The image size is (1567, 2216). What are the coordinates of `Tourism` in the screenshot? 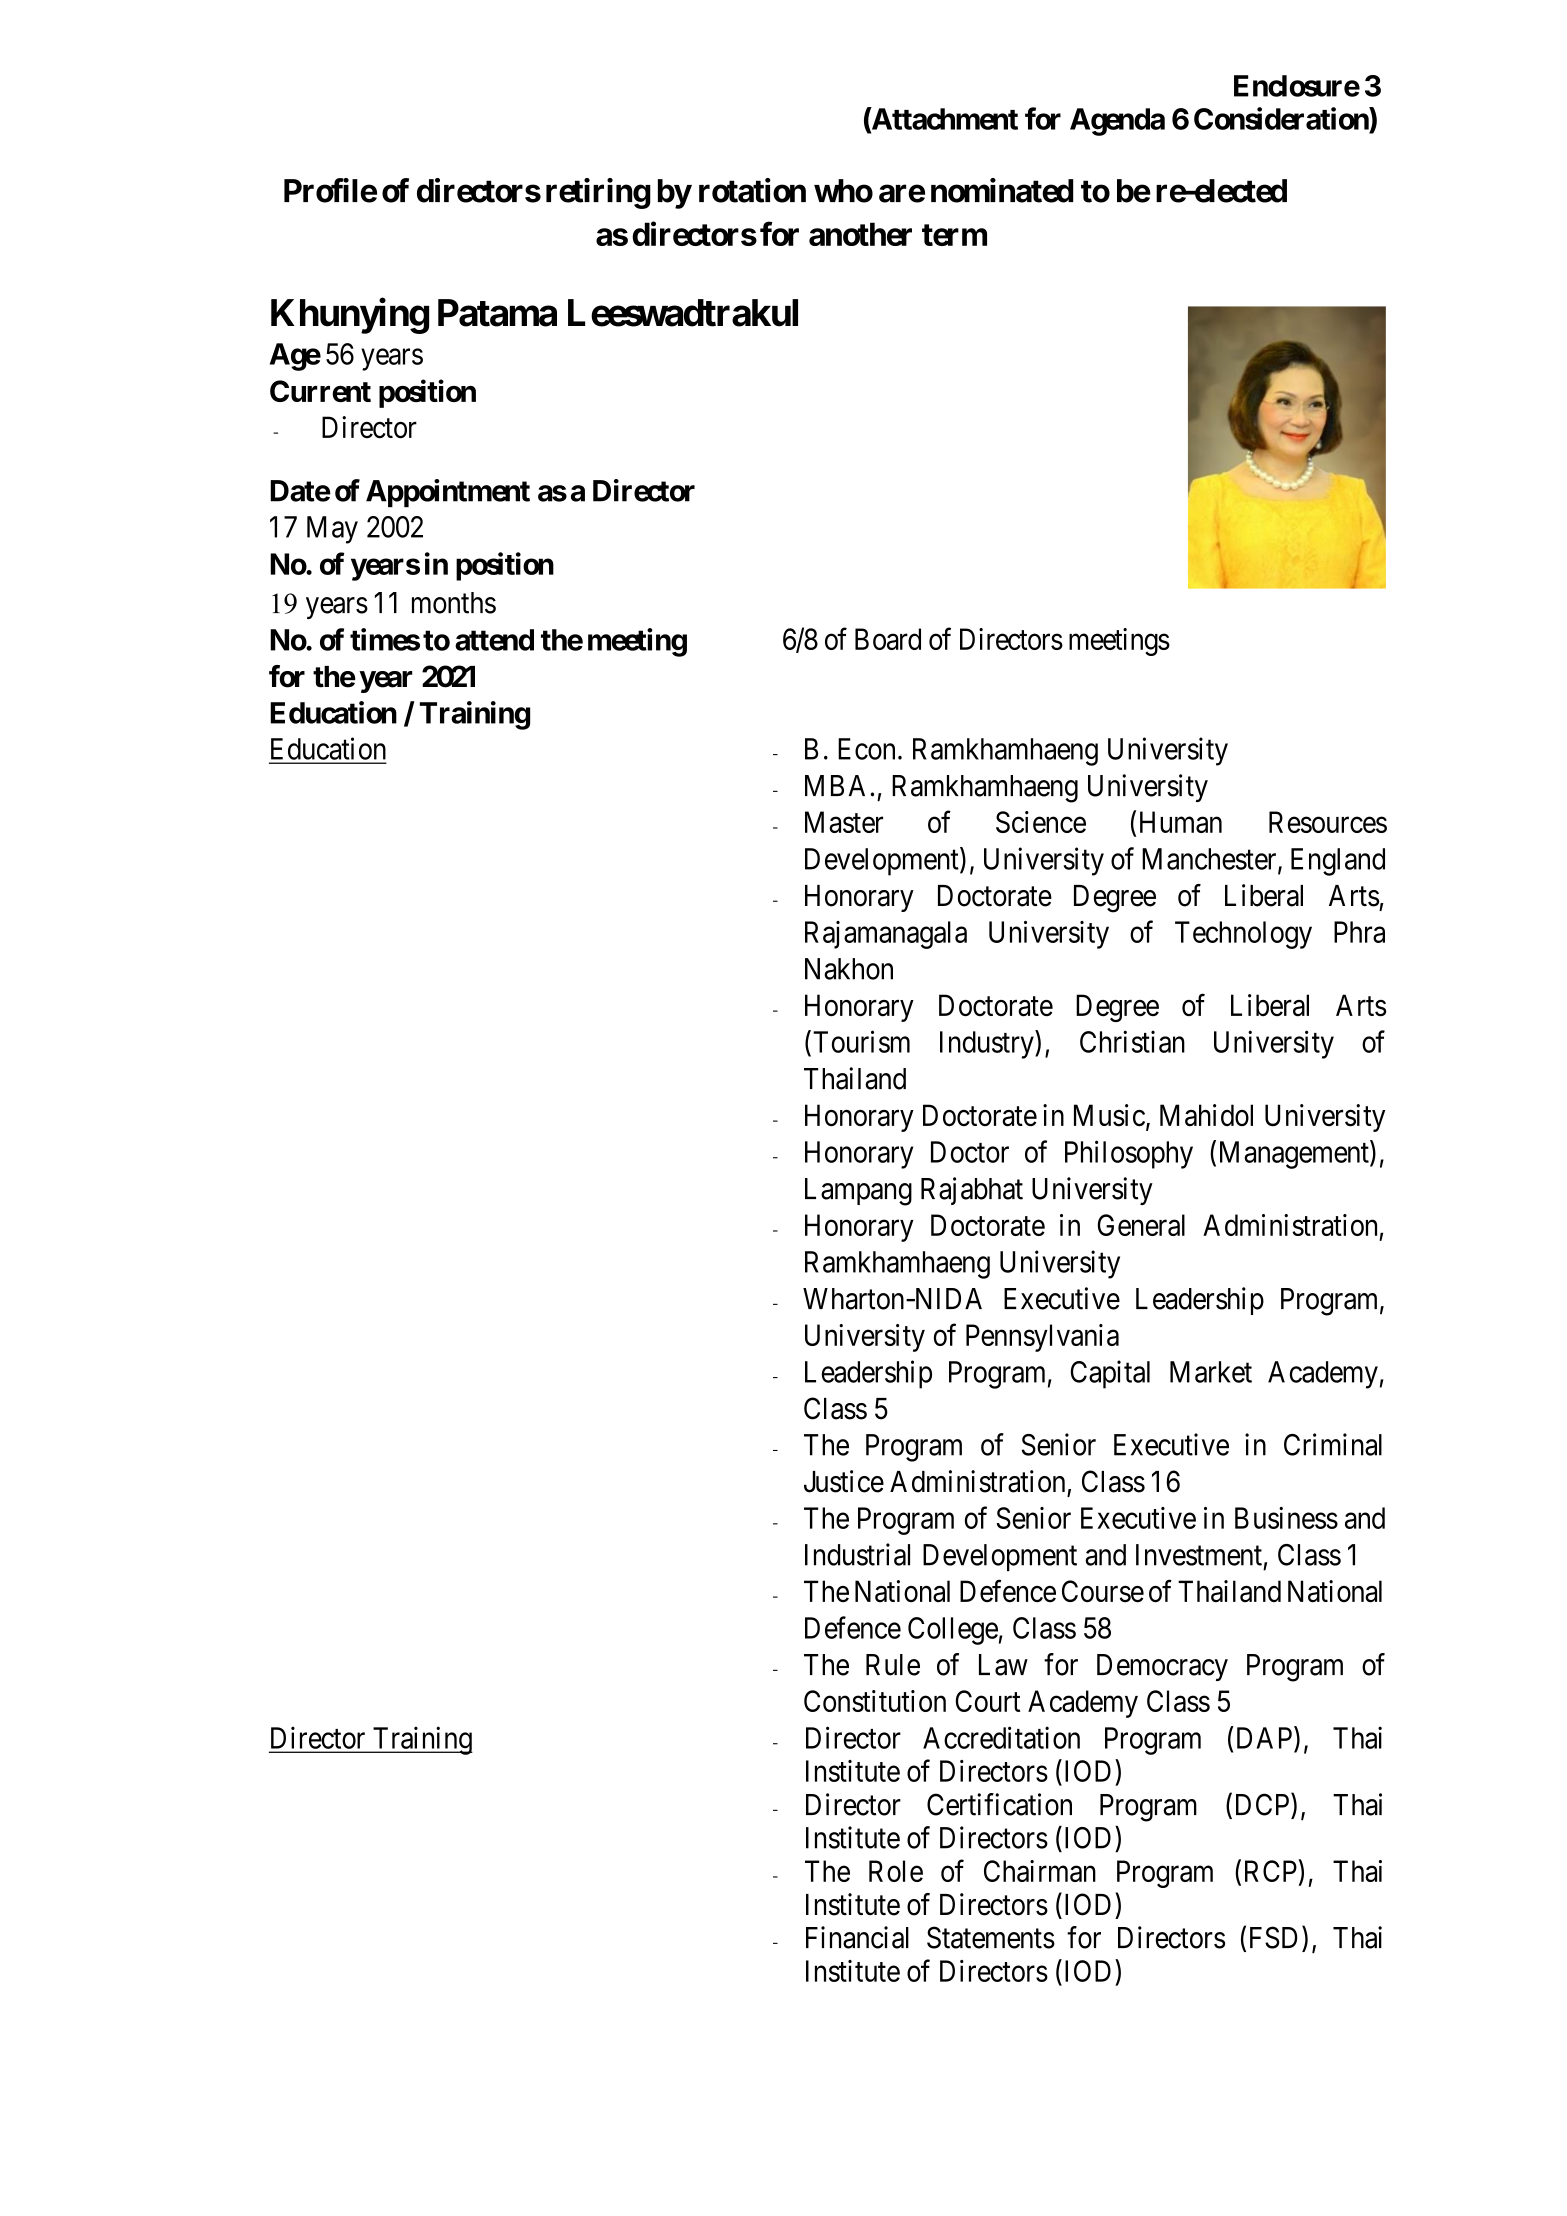 It's located at (861, 1041).
